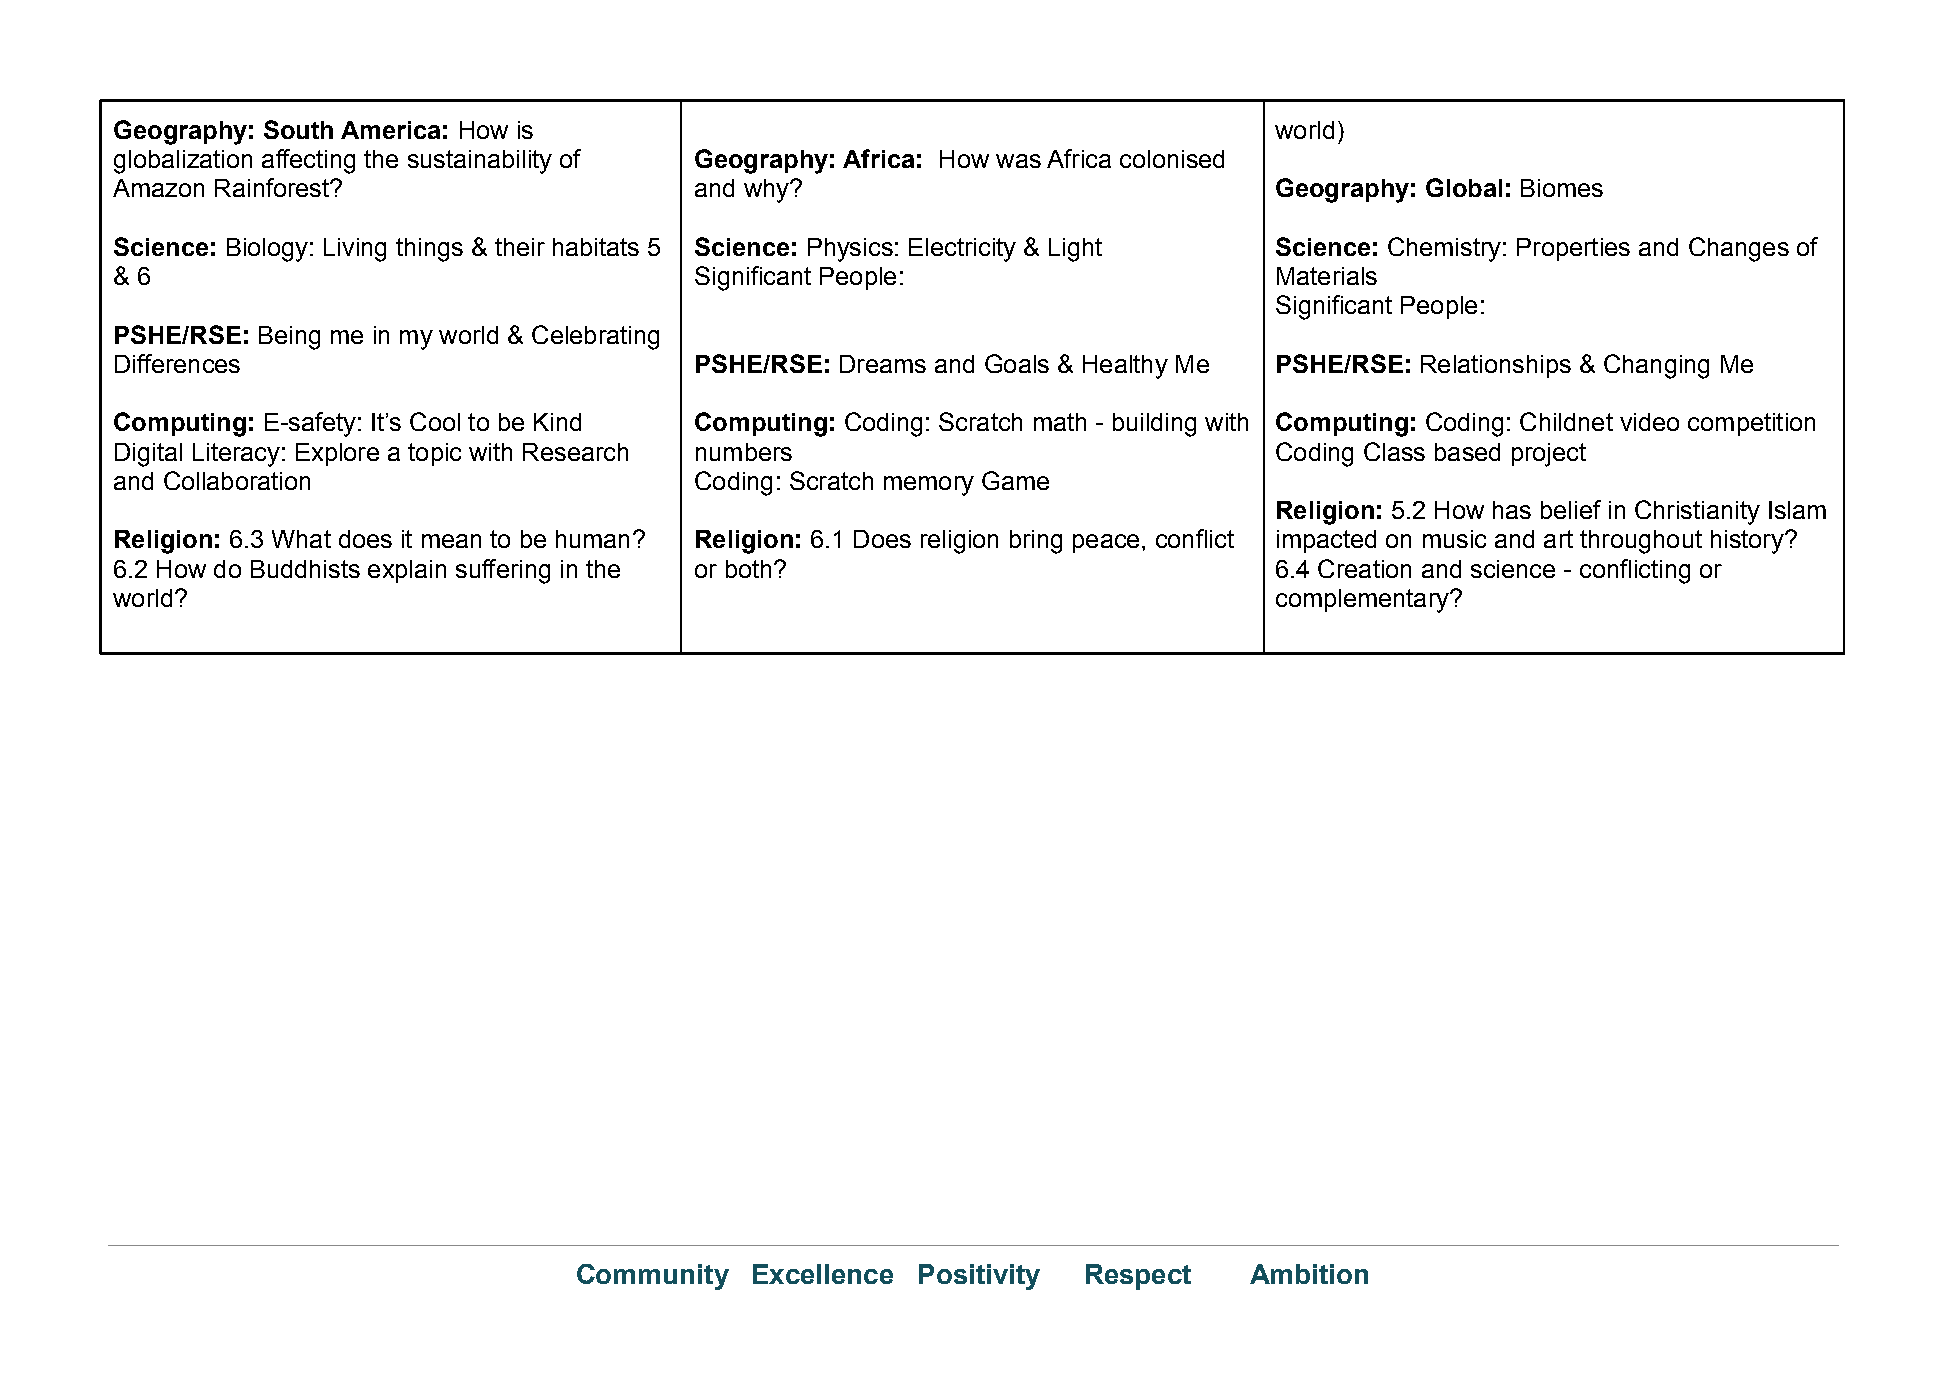 This screenshot has height=1379, width=1947. What do you see at coordinates (308, 161) in the screenshot?
I see `affecting` at bounding box center [308, 161].
